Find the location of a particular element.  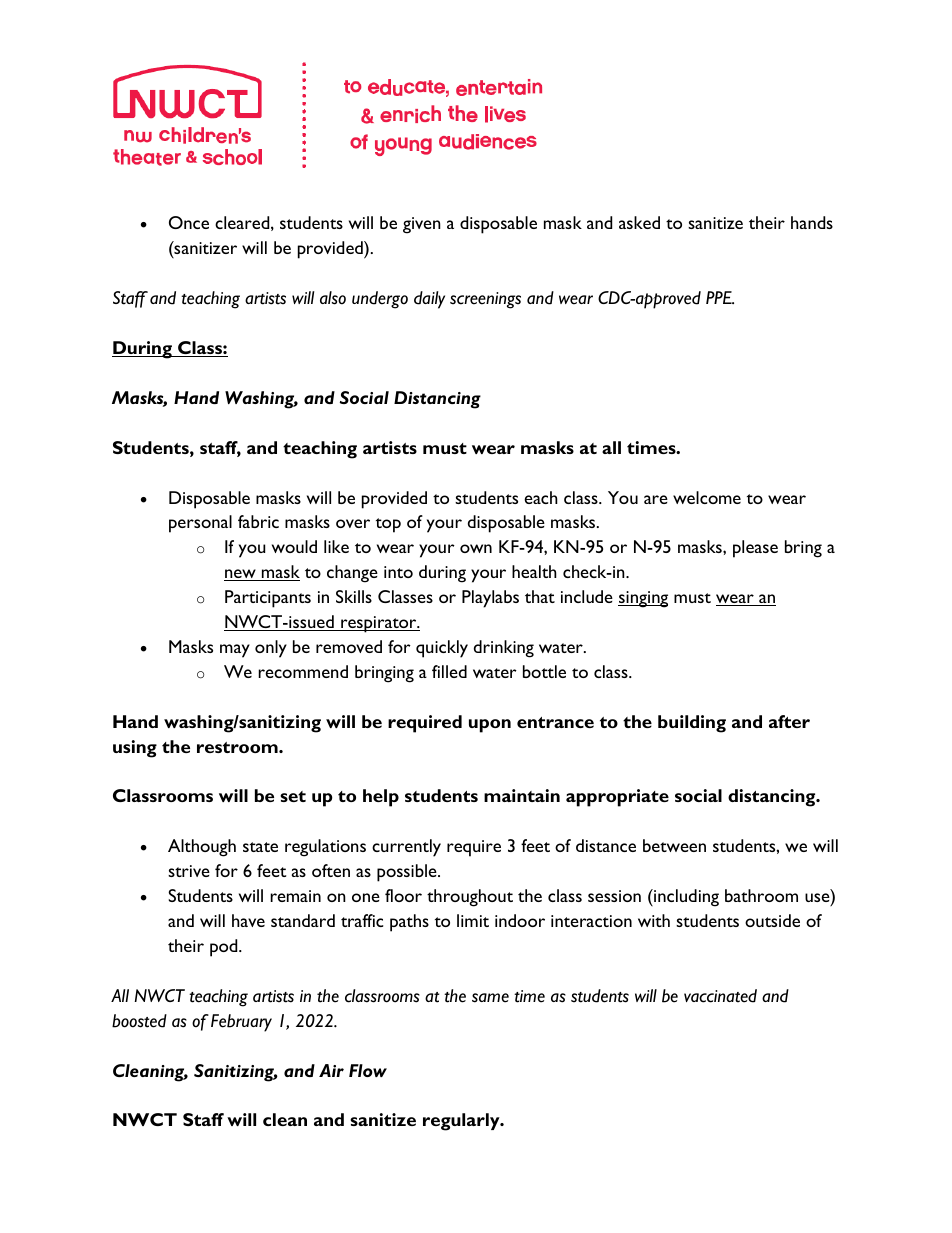

given is located at coordinates (422, 225).
